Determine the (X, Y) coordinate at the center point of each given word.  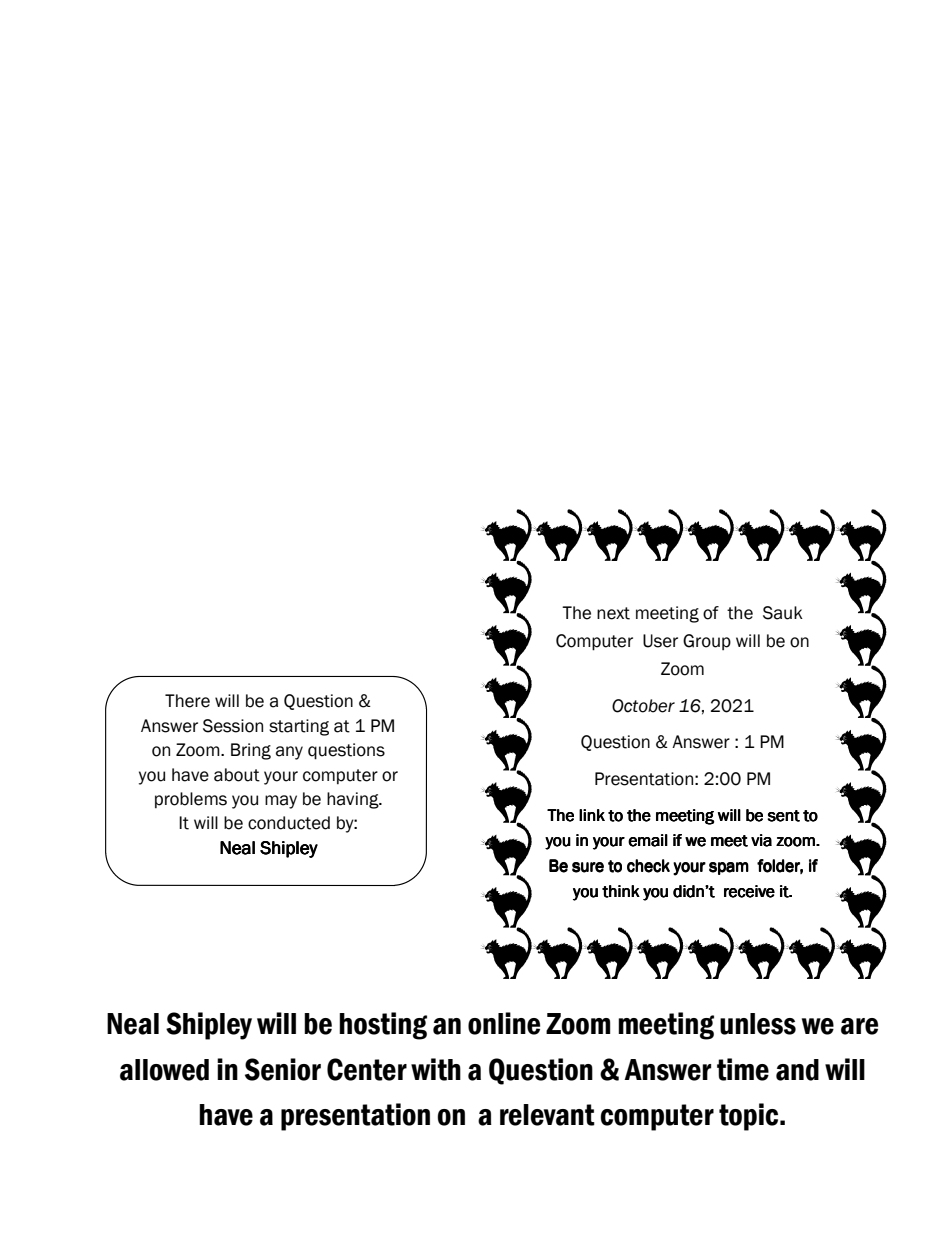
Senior (283, 1069)
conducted (289, 823)
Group (707, 642)
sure (588, 867)
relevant (547, 1115)
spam (729, 868)
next (613, 613)
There (187, 701)
